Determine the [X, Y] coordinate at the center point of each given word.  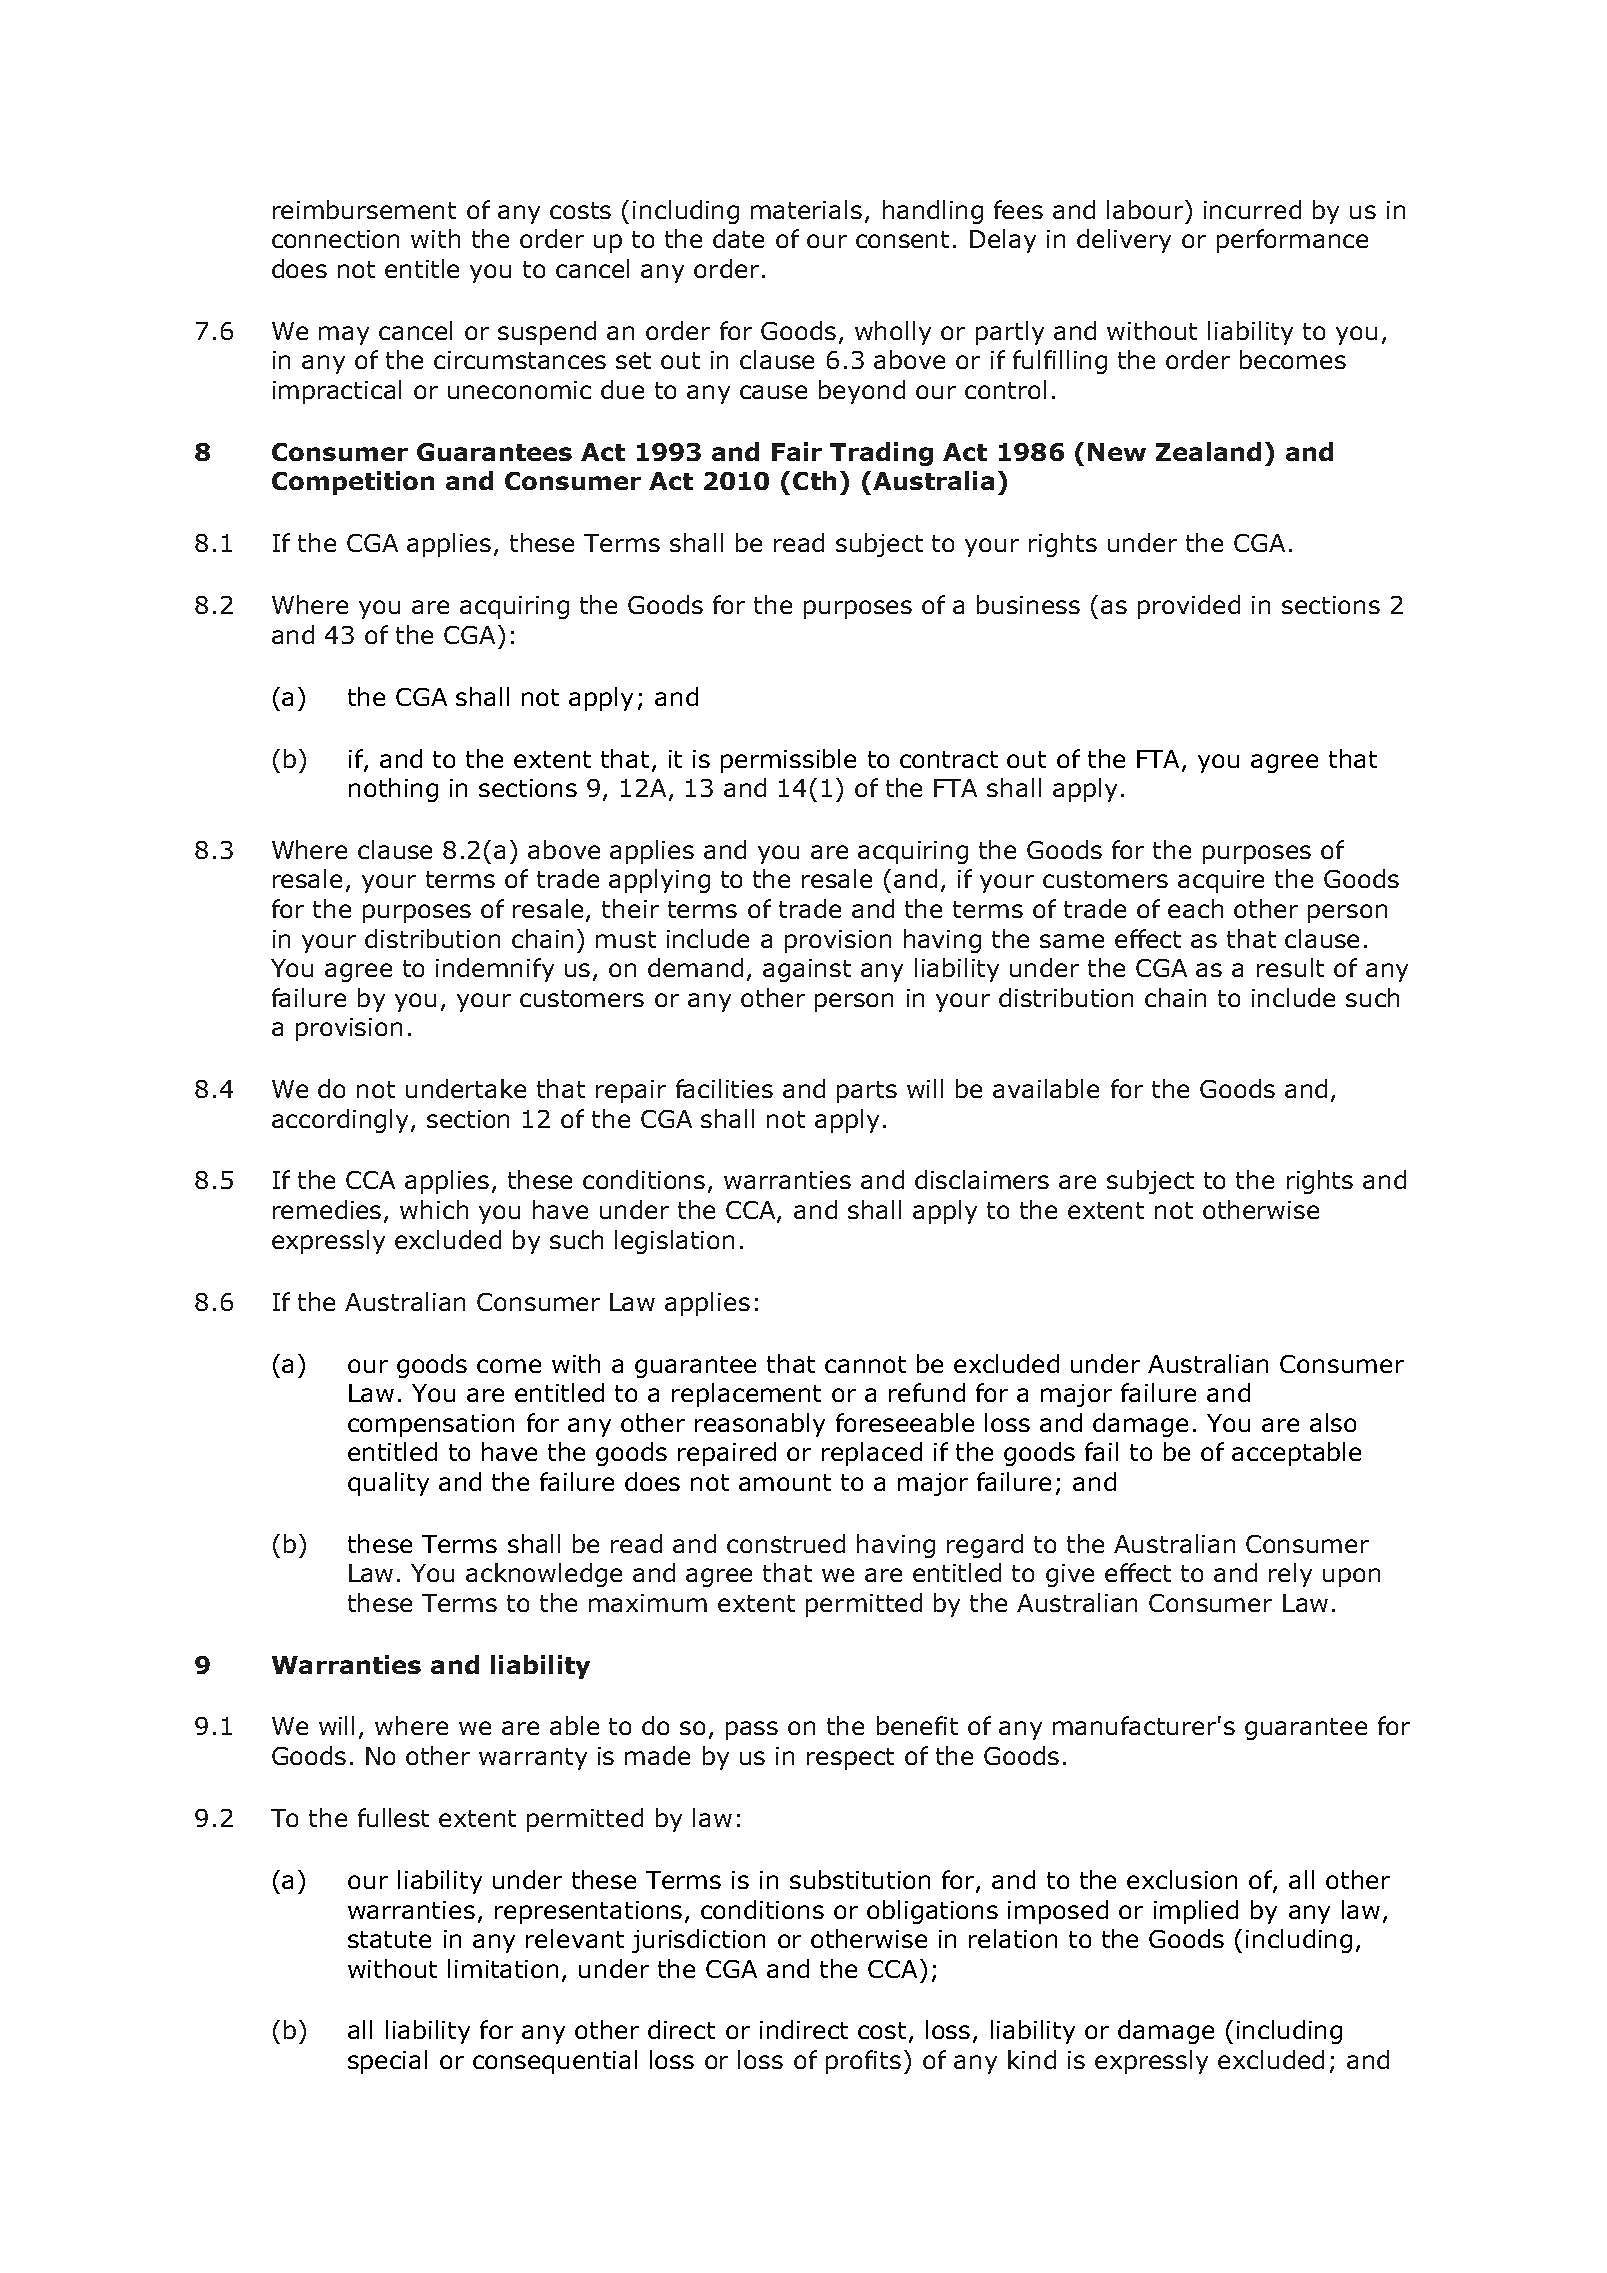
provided [1189, 607]
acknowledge [544, 1575]
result [1290, 967]
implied [1196, 1912]
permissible [788, 761]
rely [1290, 1575]
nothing [393, 790]
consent [902, 239]
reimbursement [364, 209]
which [434, 1209]
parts [867, 1092]
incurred [1252, 209]
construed [786, 1543]
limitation [503, 1968]
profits [863, 2062]
